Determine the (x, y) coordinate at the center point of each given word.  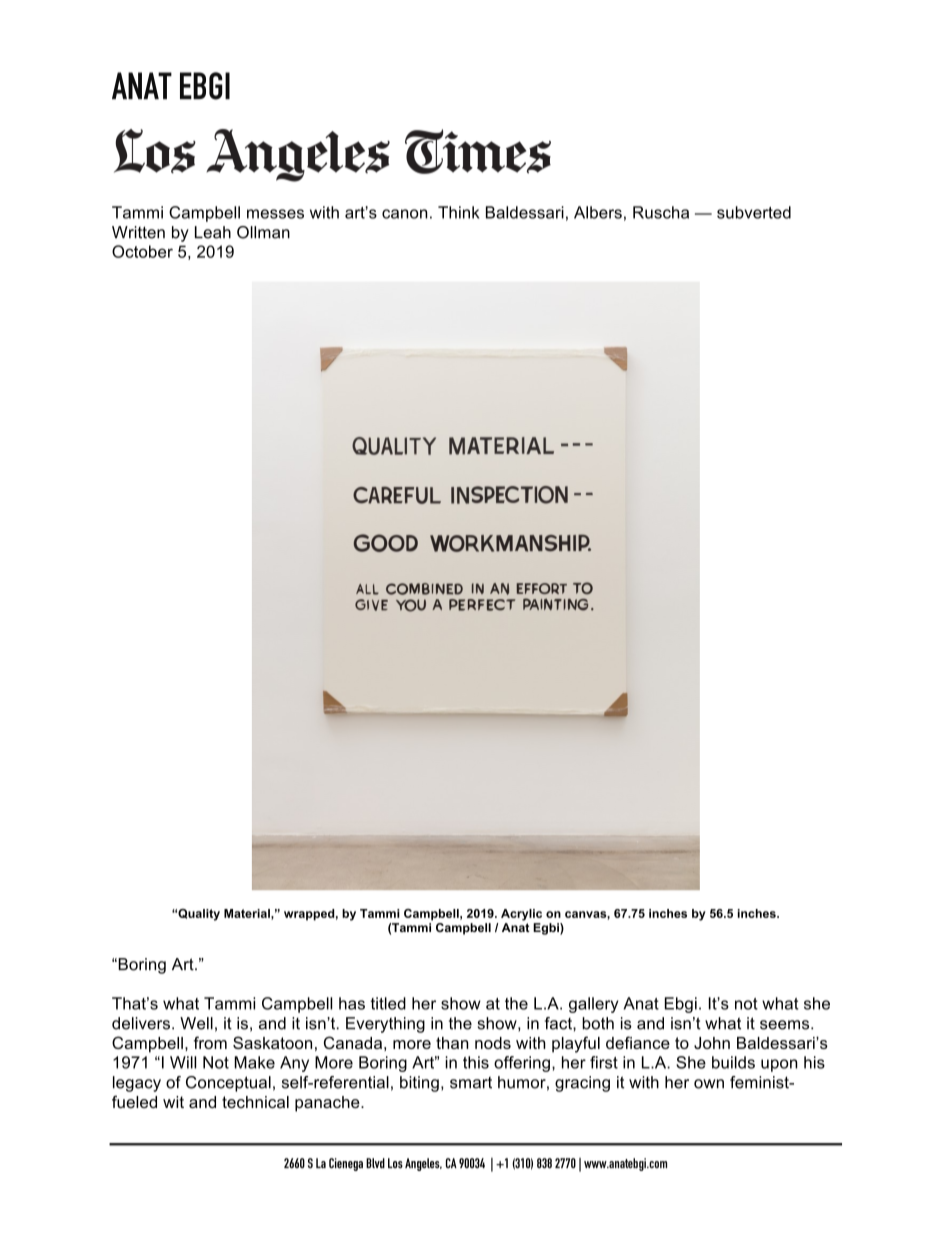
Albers (598, 212)
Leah (213, 232)
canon (404, 214)
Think (459, 212)
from (210, 1042)
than (452, 1043)
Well (196, 1023)
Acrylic (521, 915)
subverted (754, 212)
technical (255, 1102)
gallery (593, 1005)
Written (138, 232)
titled (388, 1003)
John (712, 1043)
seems (786, 1025)
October (142, 251)
